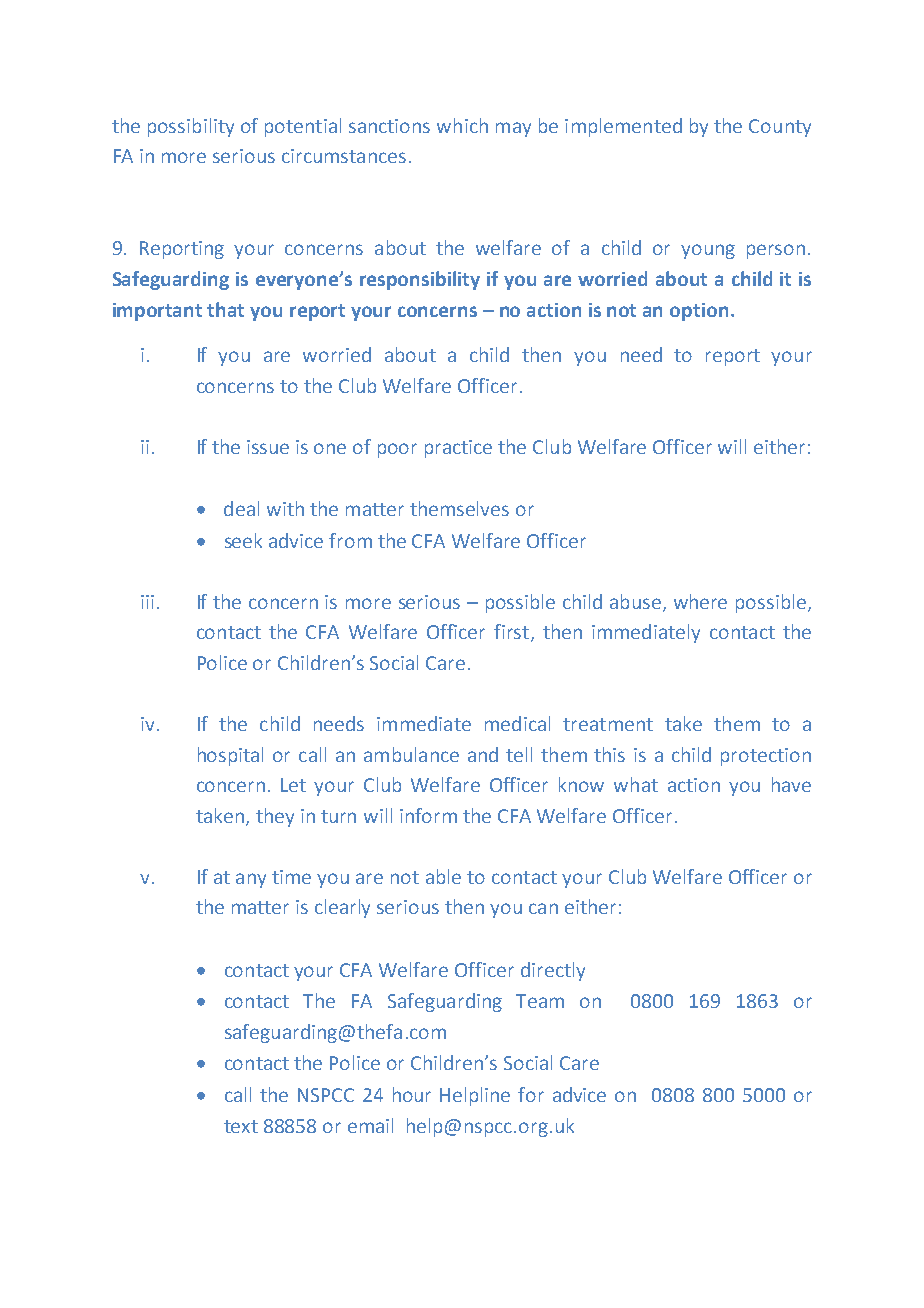 The image size is (924, 1308). Describe the element at coordinates (458, 449) in the screenshot. I see `practice` at that location.
